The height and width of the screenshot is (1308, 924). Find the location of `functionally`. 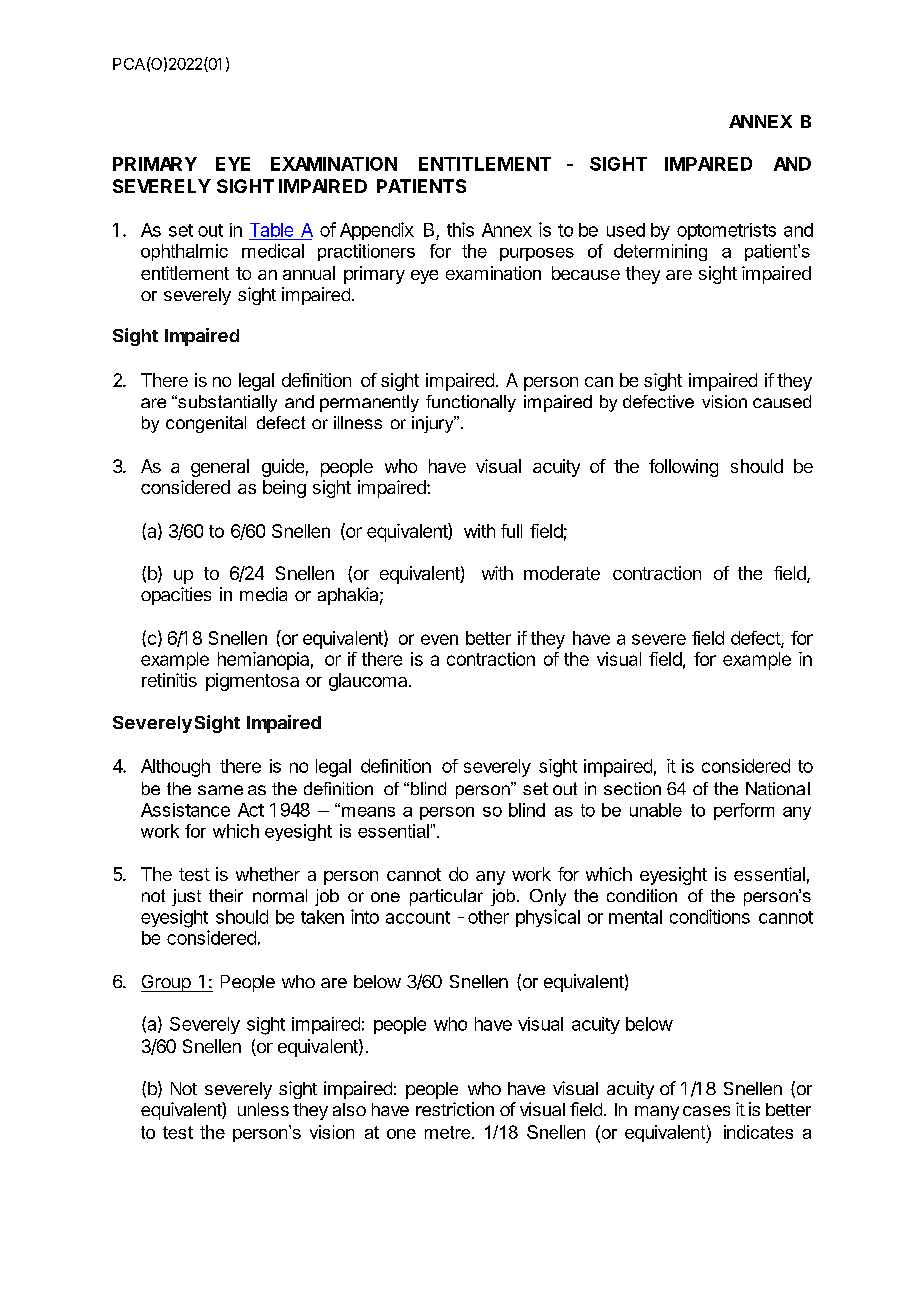

functionally is located at coordinates (471, 403).
